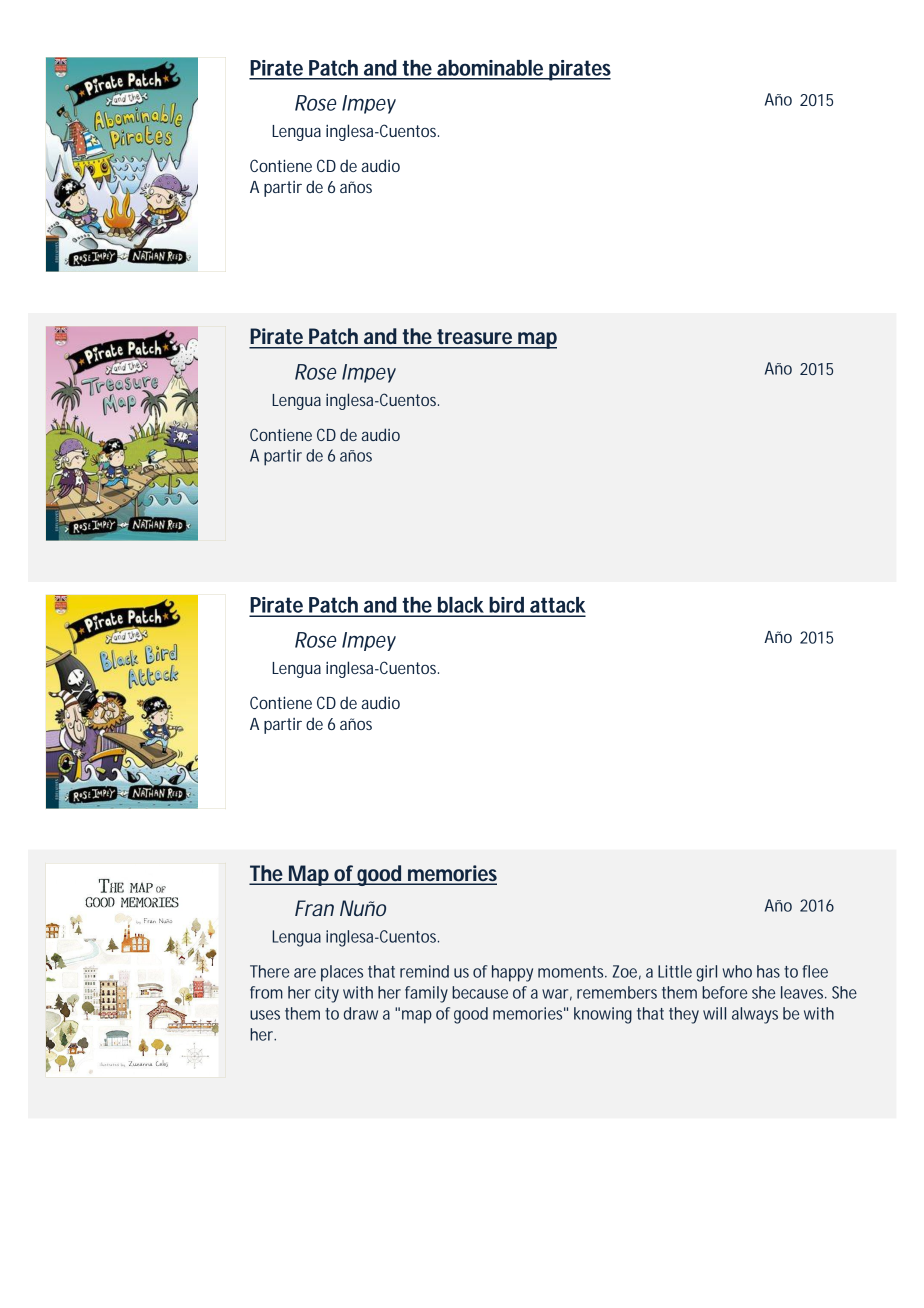 Image resolution: width=924 pixels, height=1308 pixels. What do you see at coordinates (314, 908) in the image?
I see `Fran` at bounding box center [314, 908].
